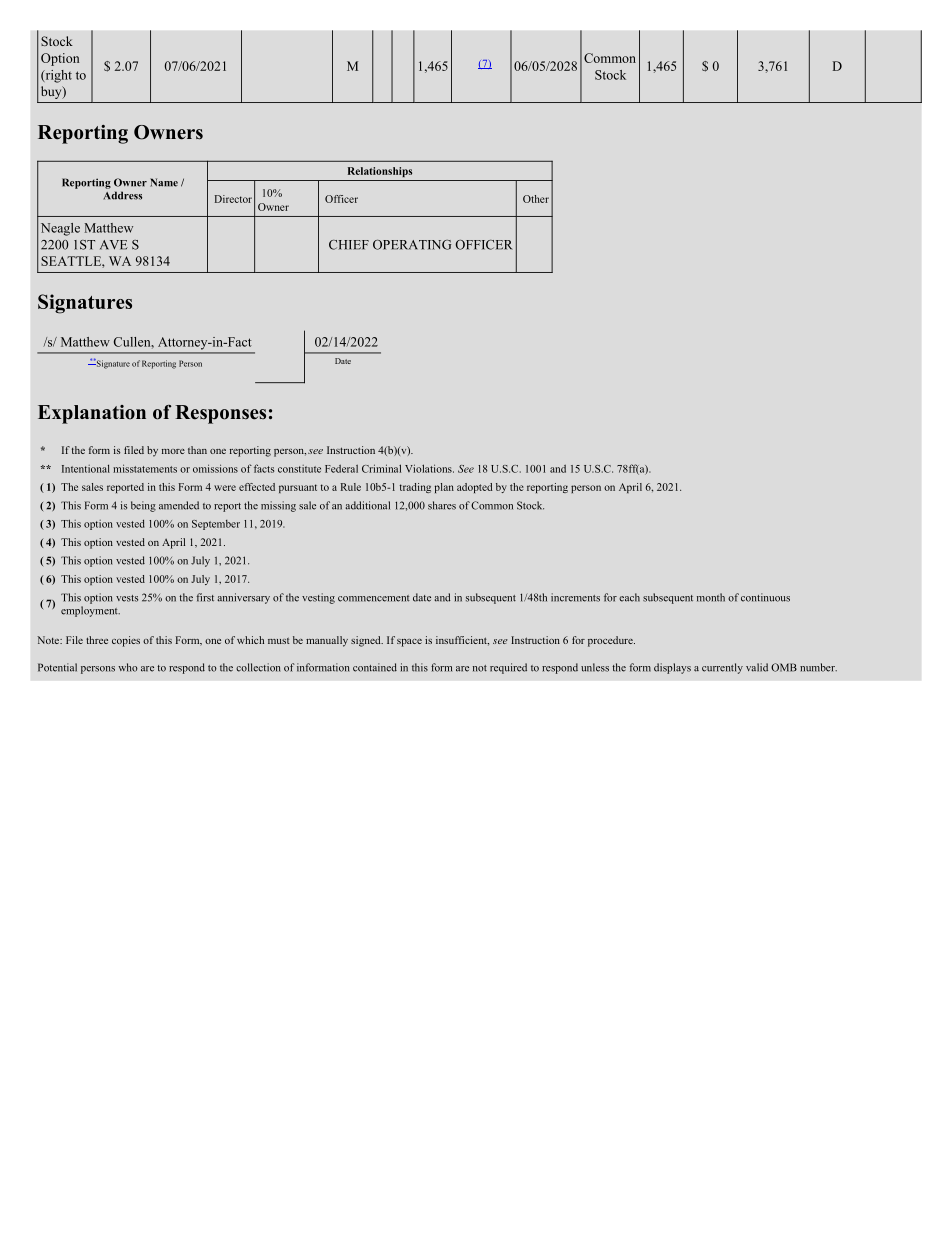  Describe the element at coordinates (220, 414) in the page. I see `Responses` at that location.
